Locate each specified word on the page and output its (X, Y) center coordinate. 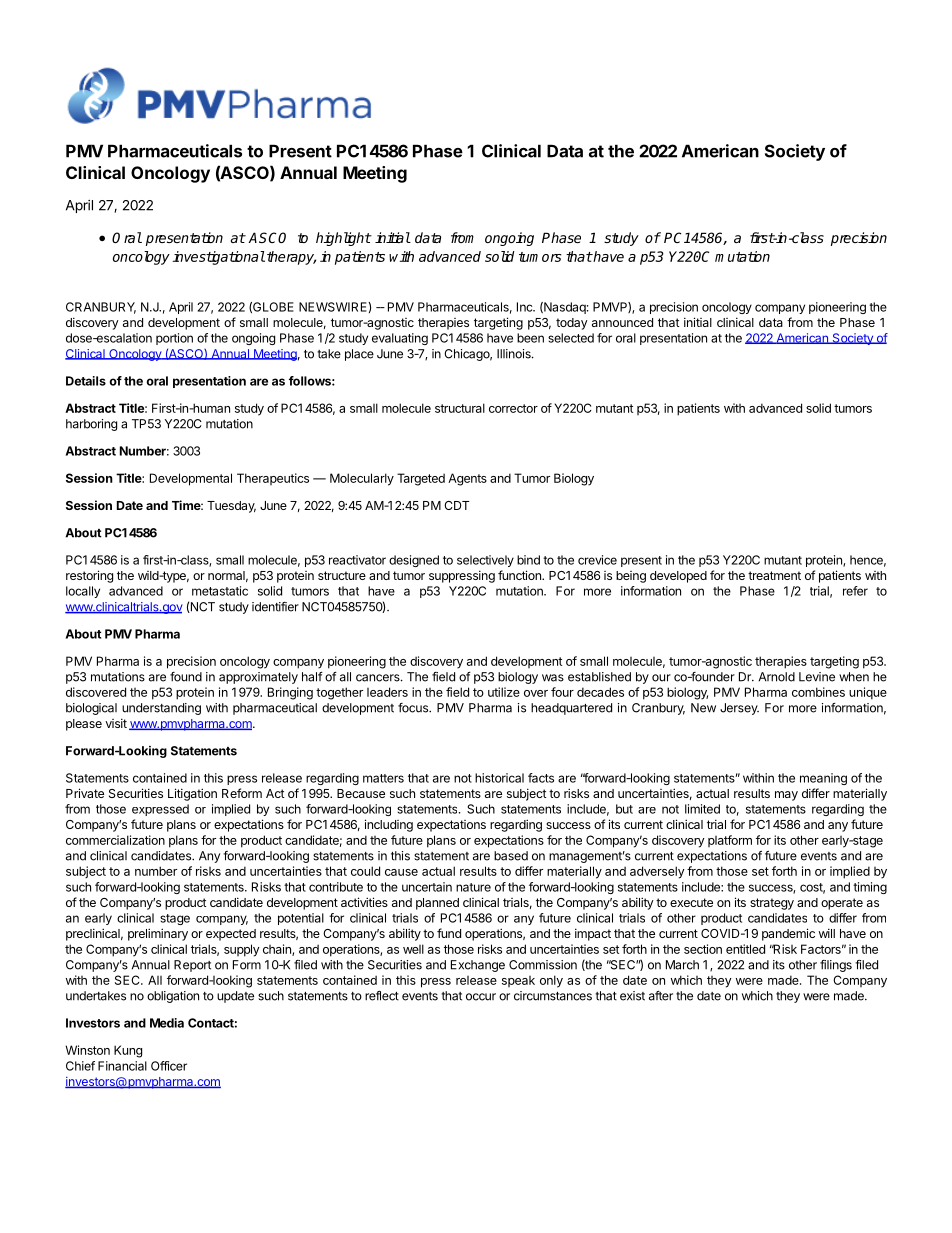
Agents (467, 479)
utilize (504, 692)
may (786, 796)
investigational (218, 258)
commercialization (115, 840)
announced (622, 322)
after (661, 996)
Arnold (777, 677)
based (511, 856)
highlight (343, 239)
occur (481, 997)
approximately (258, 678)
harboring (91, 425)
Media (167, 1023)
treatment (774, 575)
